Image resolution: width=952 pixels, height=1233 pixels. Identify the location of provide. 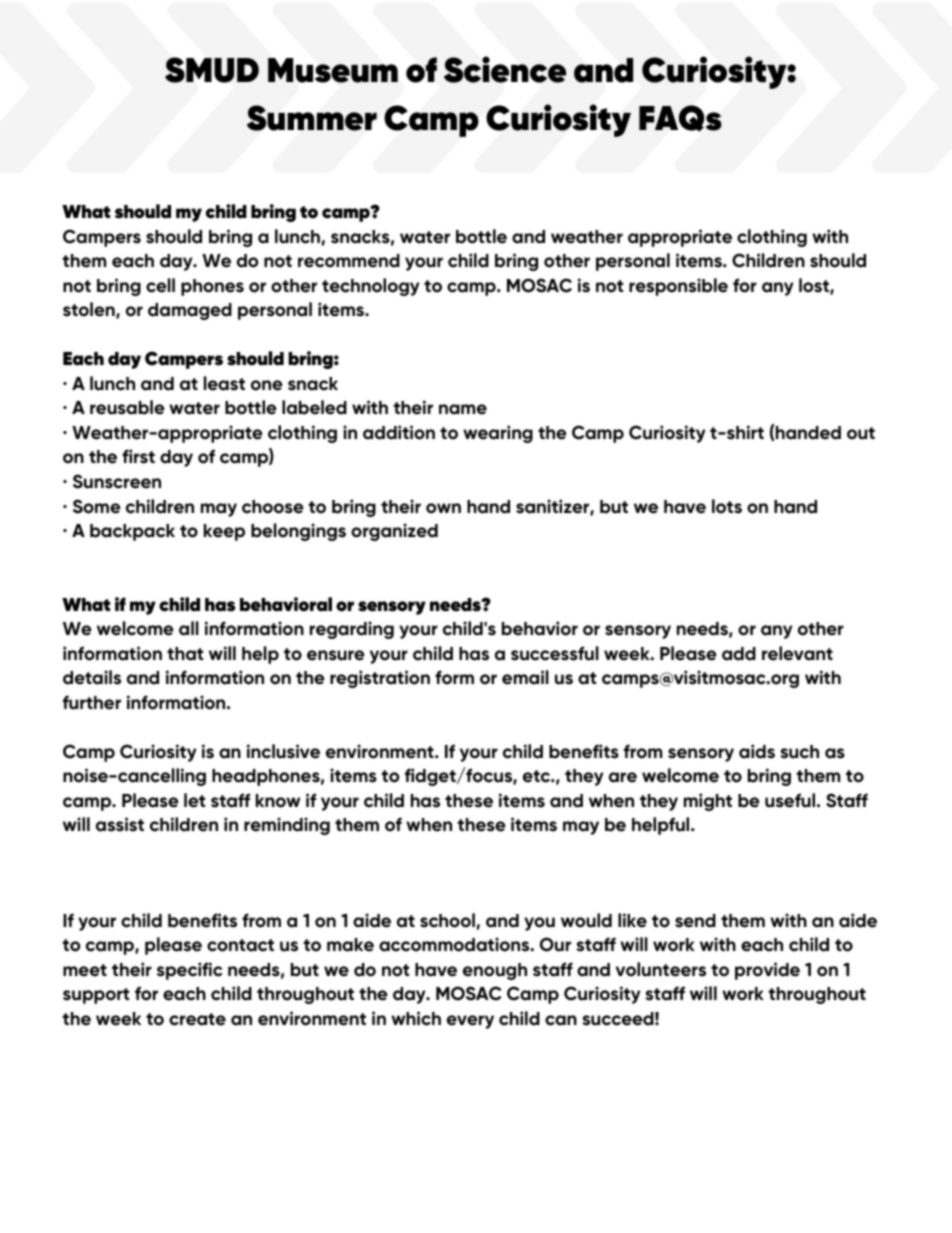
(767, 971).
